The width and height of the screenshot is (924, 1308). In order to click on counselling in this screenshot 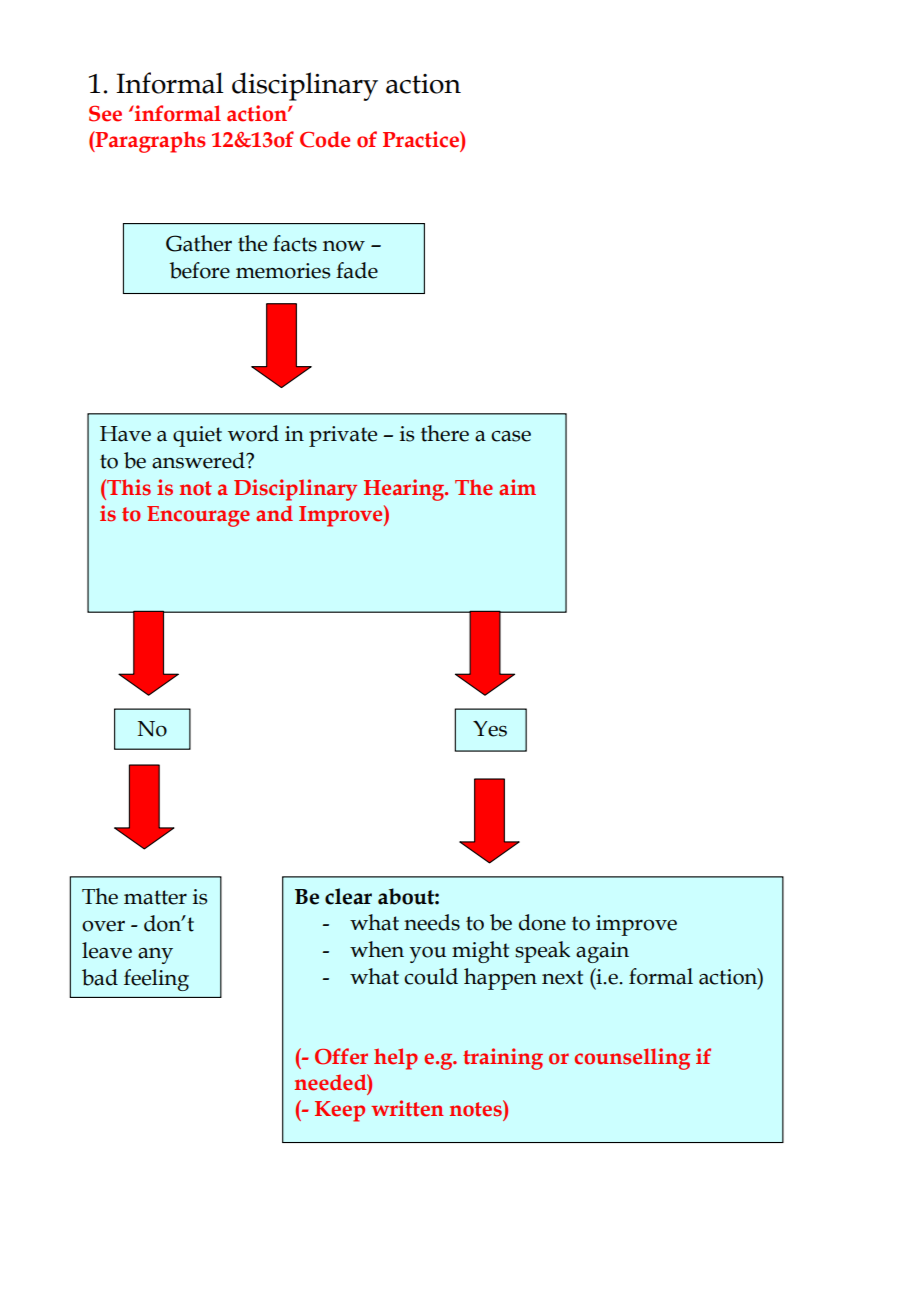, I will do `click(632, 1059)`.
